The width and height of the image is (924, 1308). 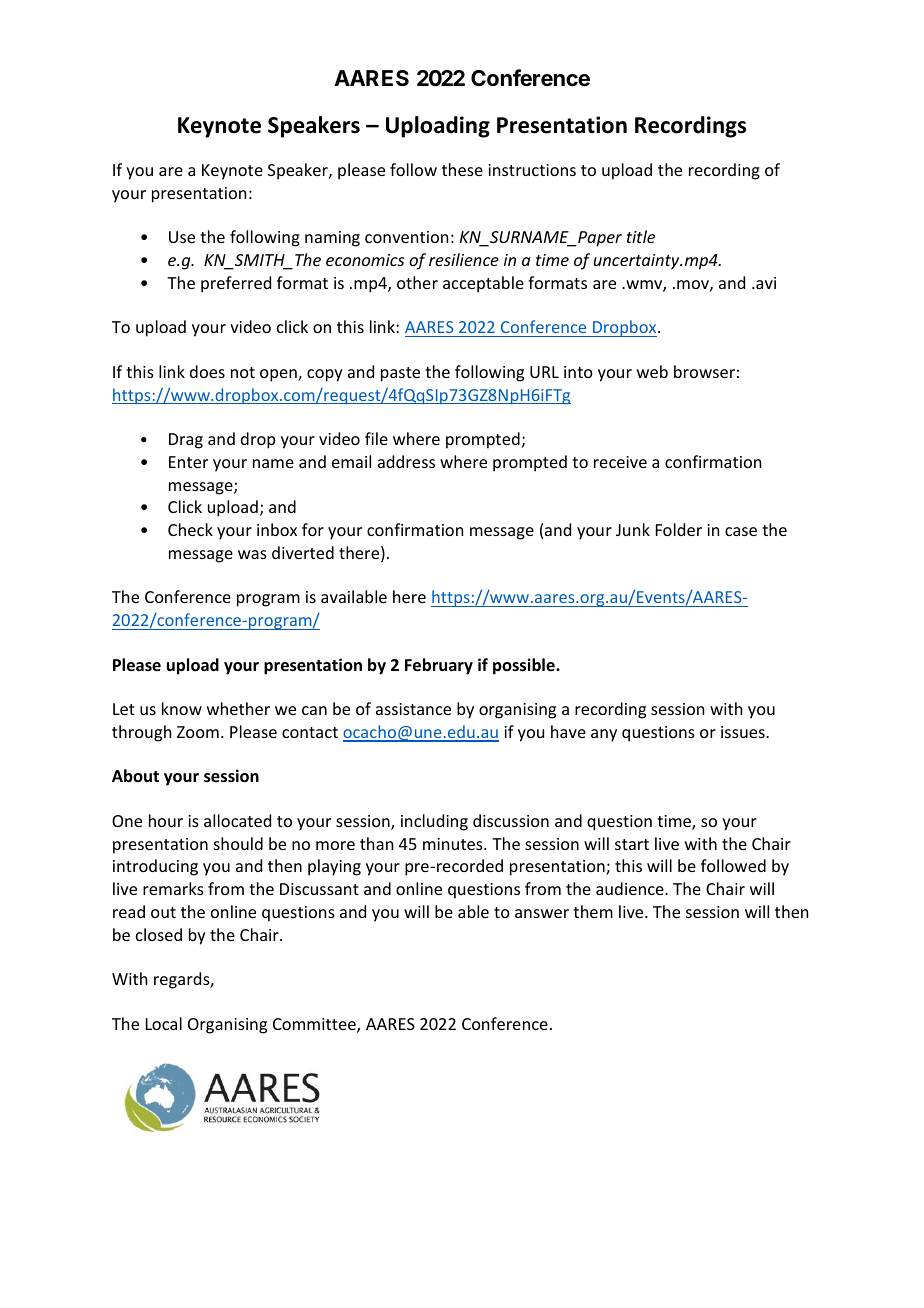 What do you see at coordinates (164, 1023) in the image?
I see `Local` at bounding box center [164, 1023].
